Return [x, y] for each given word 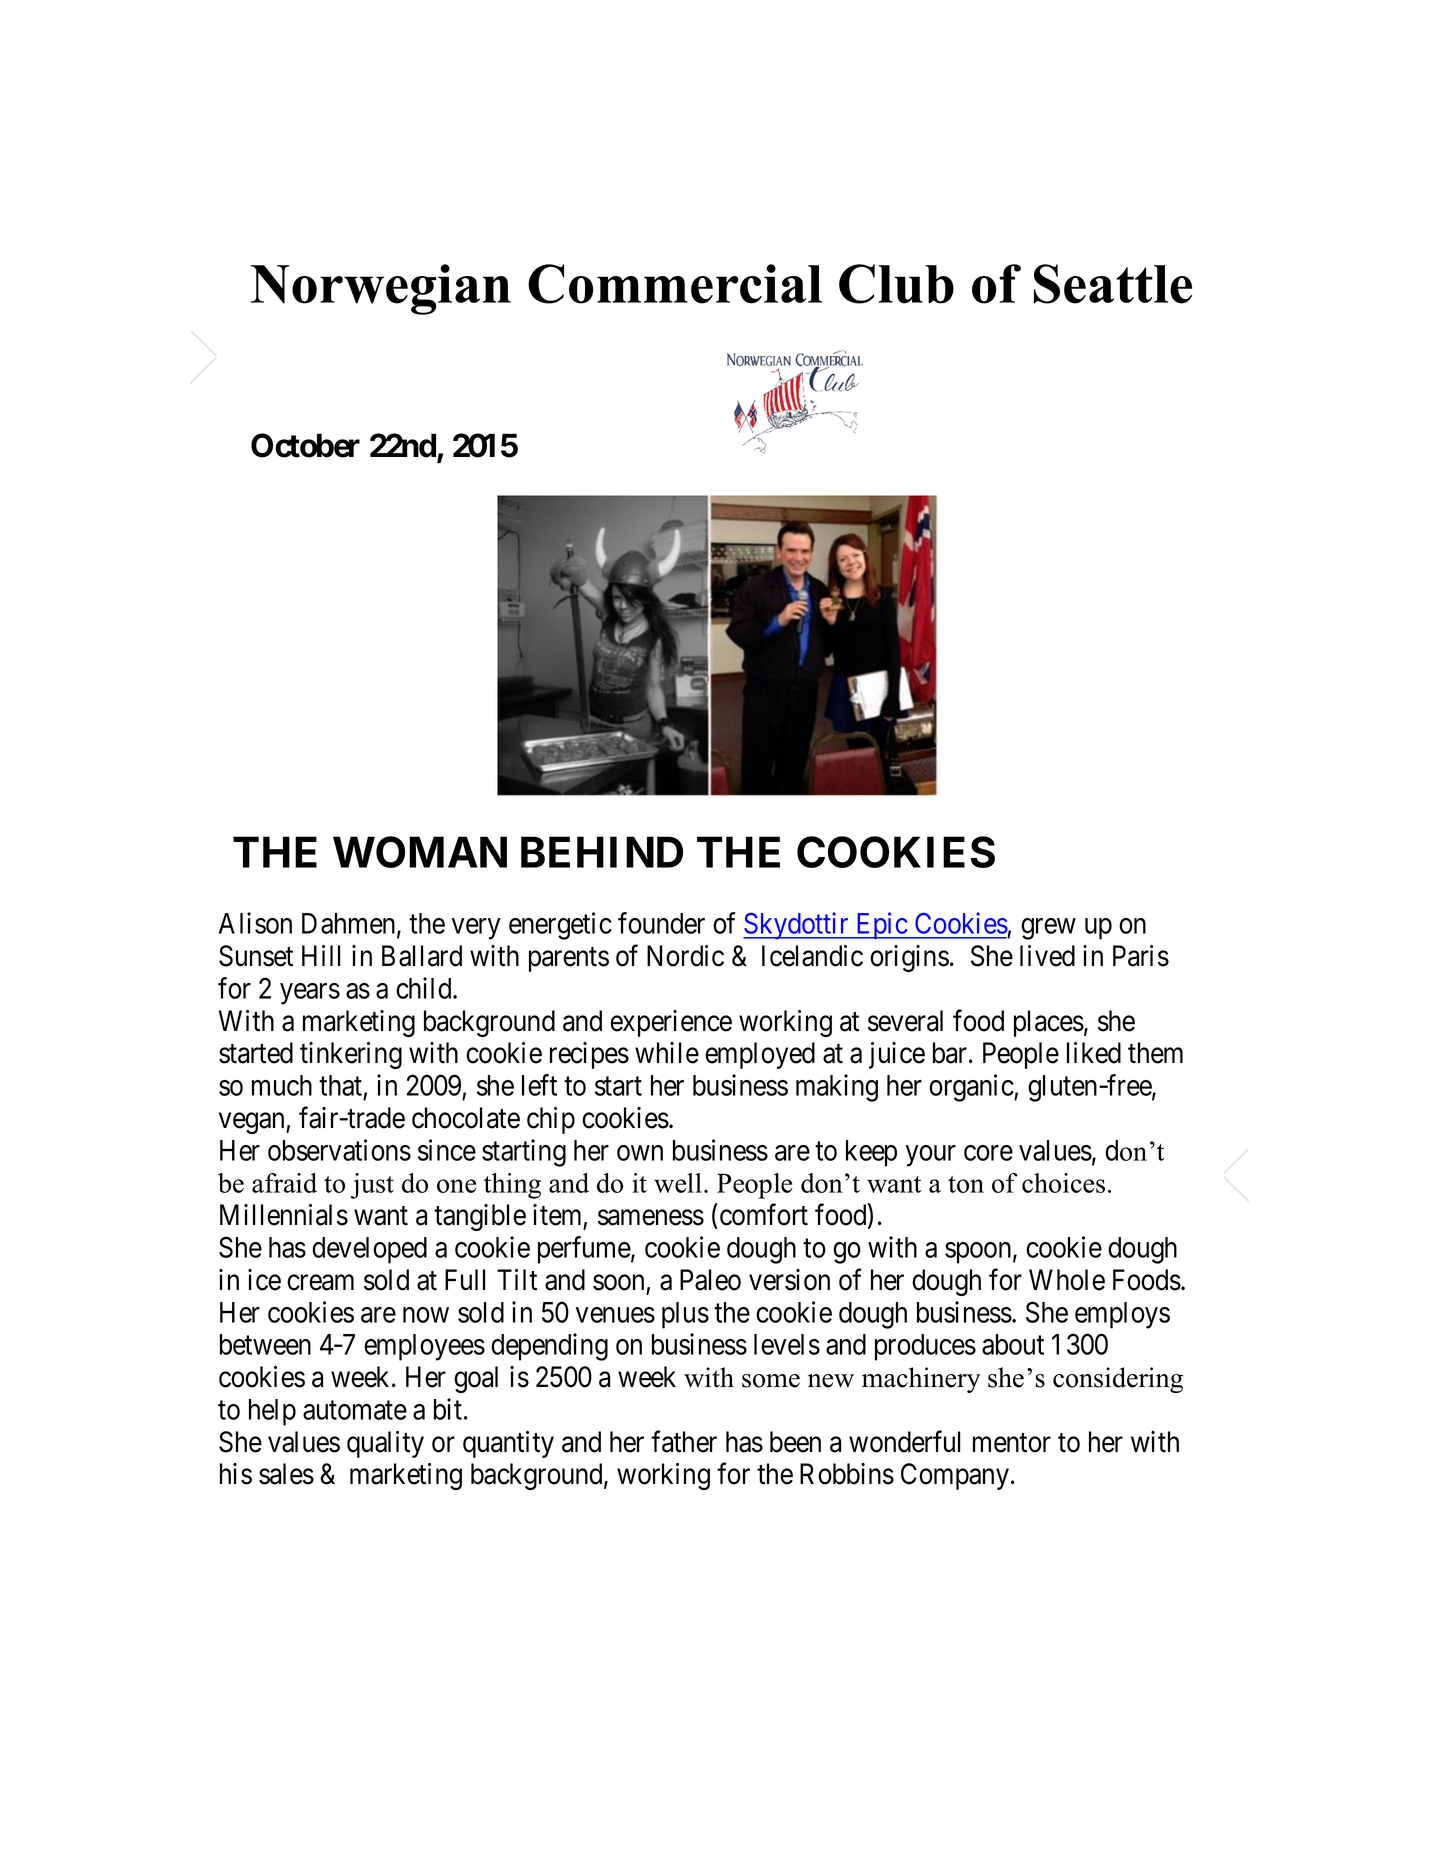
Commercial [675, 284]
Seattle [1113, 284]
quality [385, 1444]
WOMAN [420, 852]
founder [661, 923]
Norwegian [381, 289]
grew [1048, 929]
